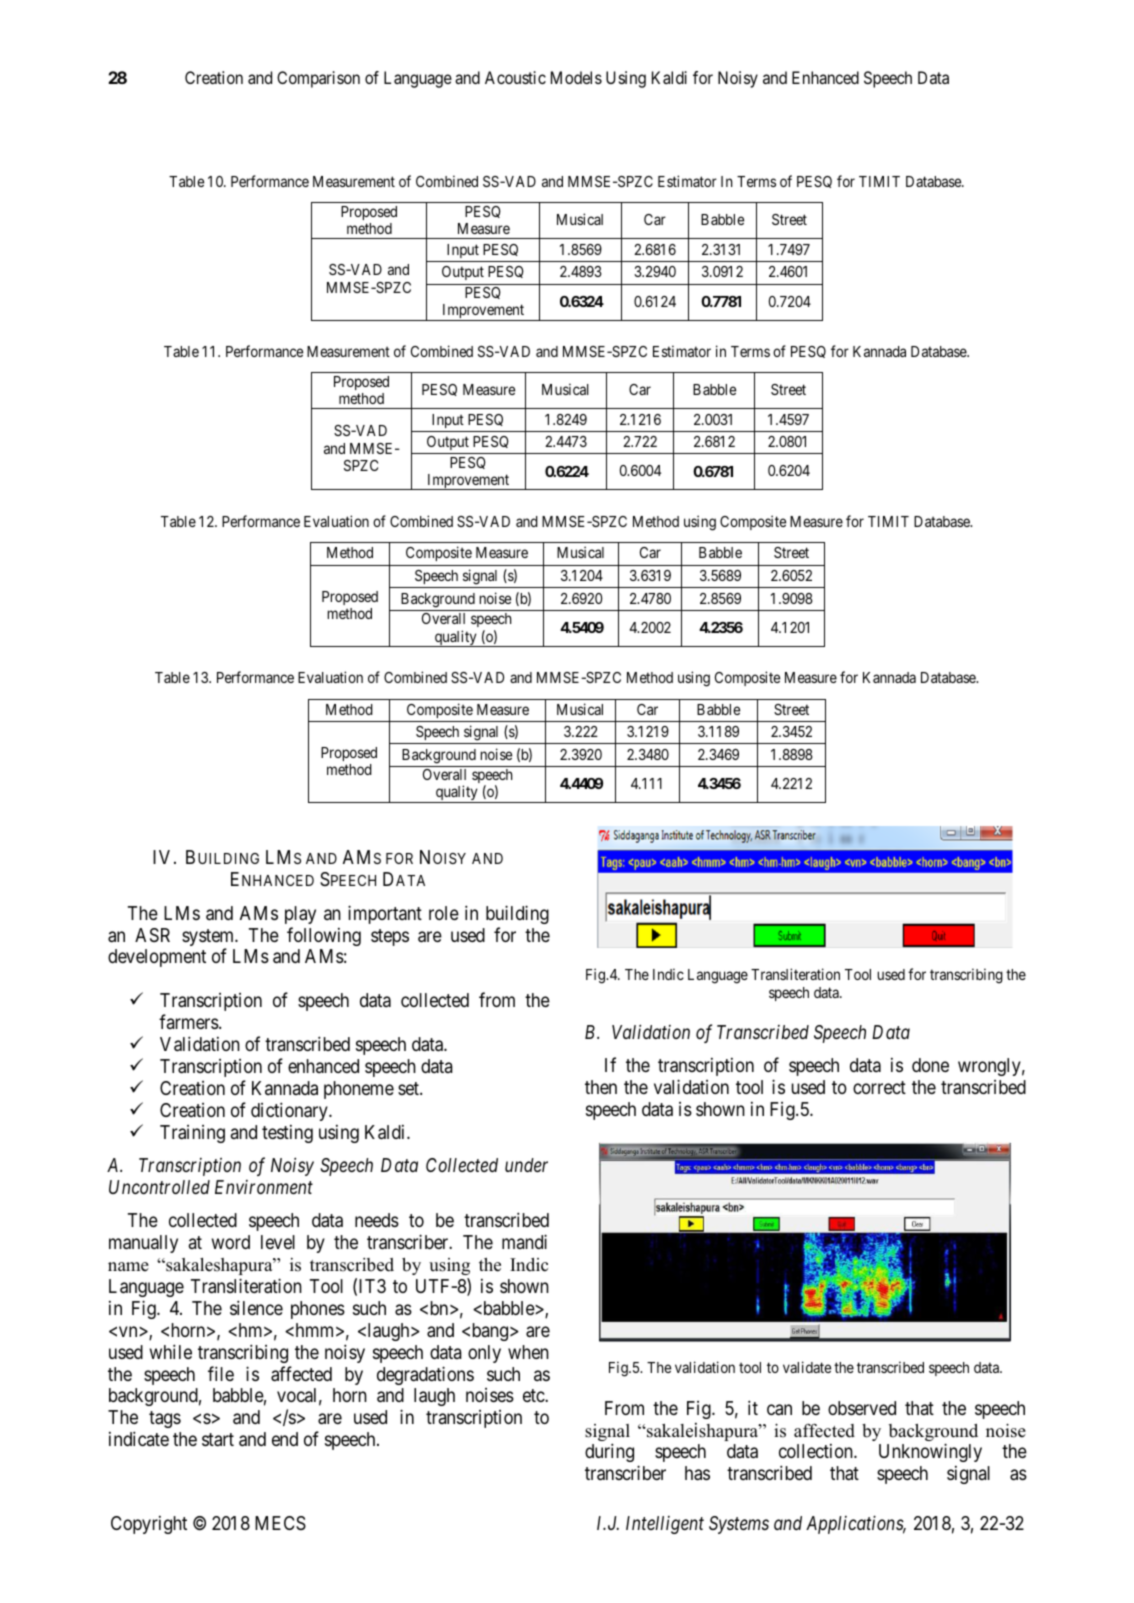 This screenshot has width=1134, height=1603. Describe the element at coordinates (576, 77) in the screenshot. I see `Models` at that location.
